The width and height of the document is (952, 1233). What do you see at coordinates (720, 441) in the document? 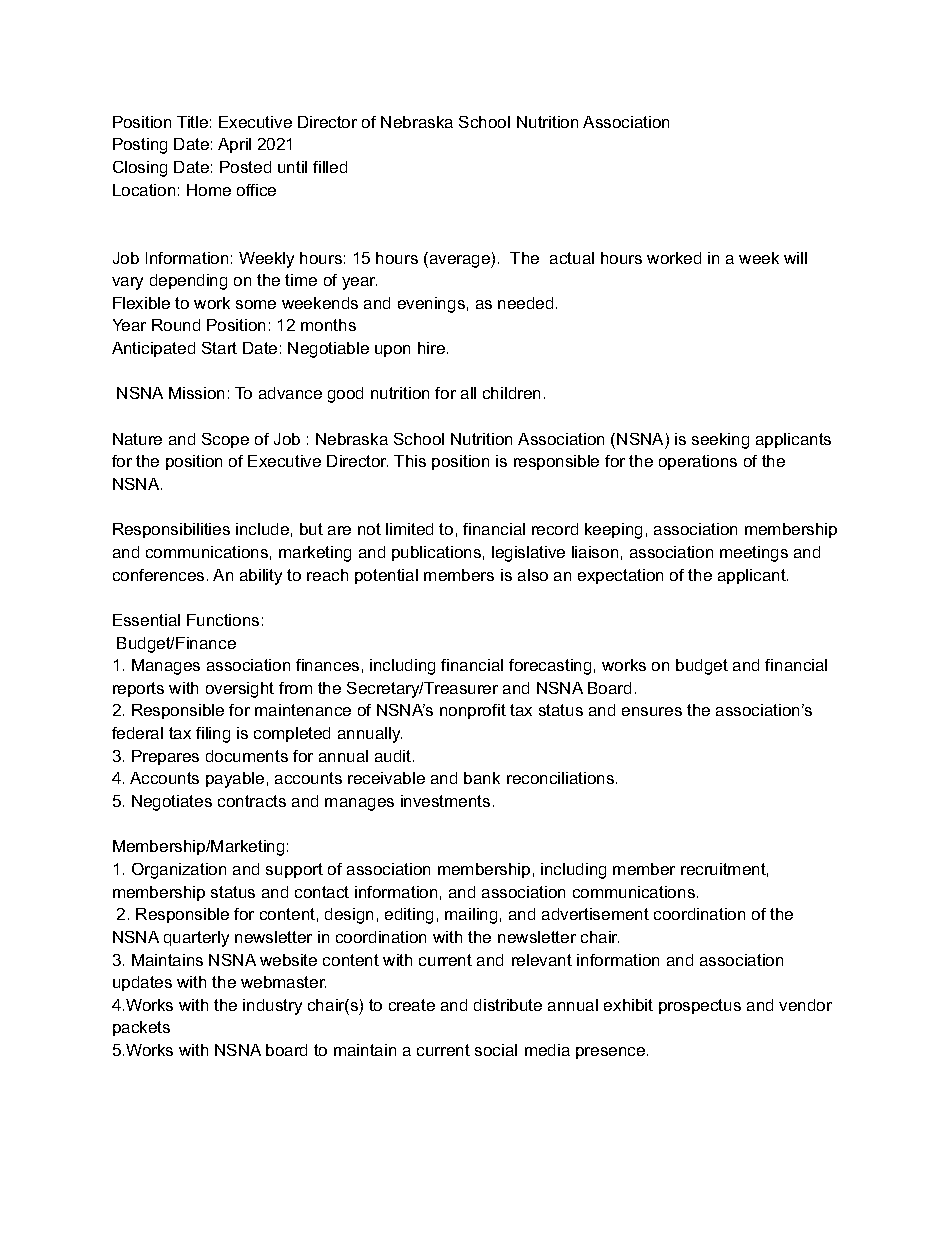
I see `seeking` at bounding box center [720, 441].
